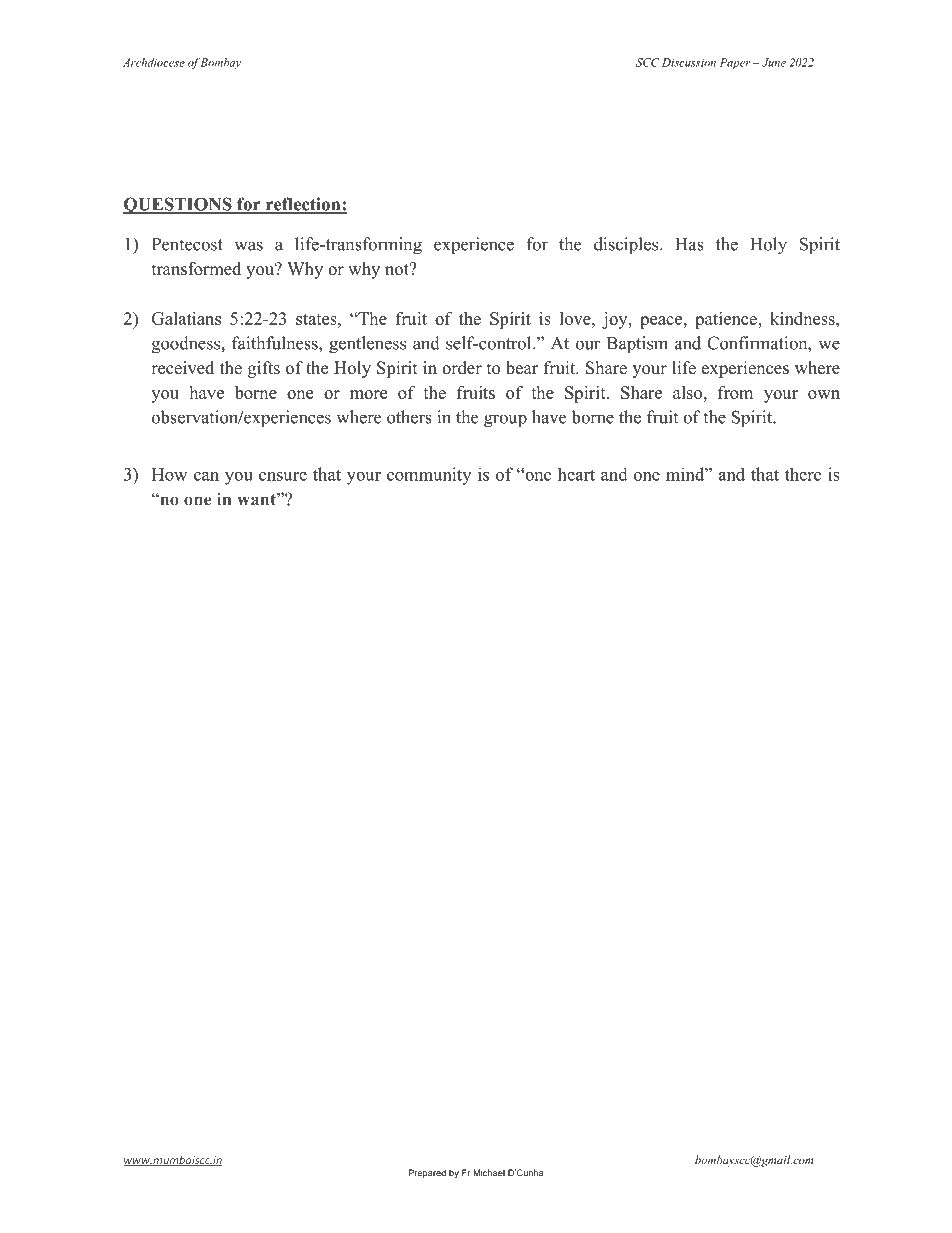  Describe the element at coordinates (264, 369) in the document. I see `gifts` at that location.
